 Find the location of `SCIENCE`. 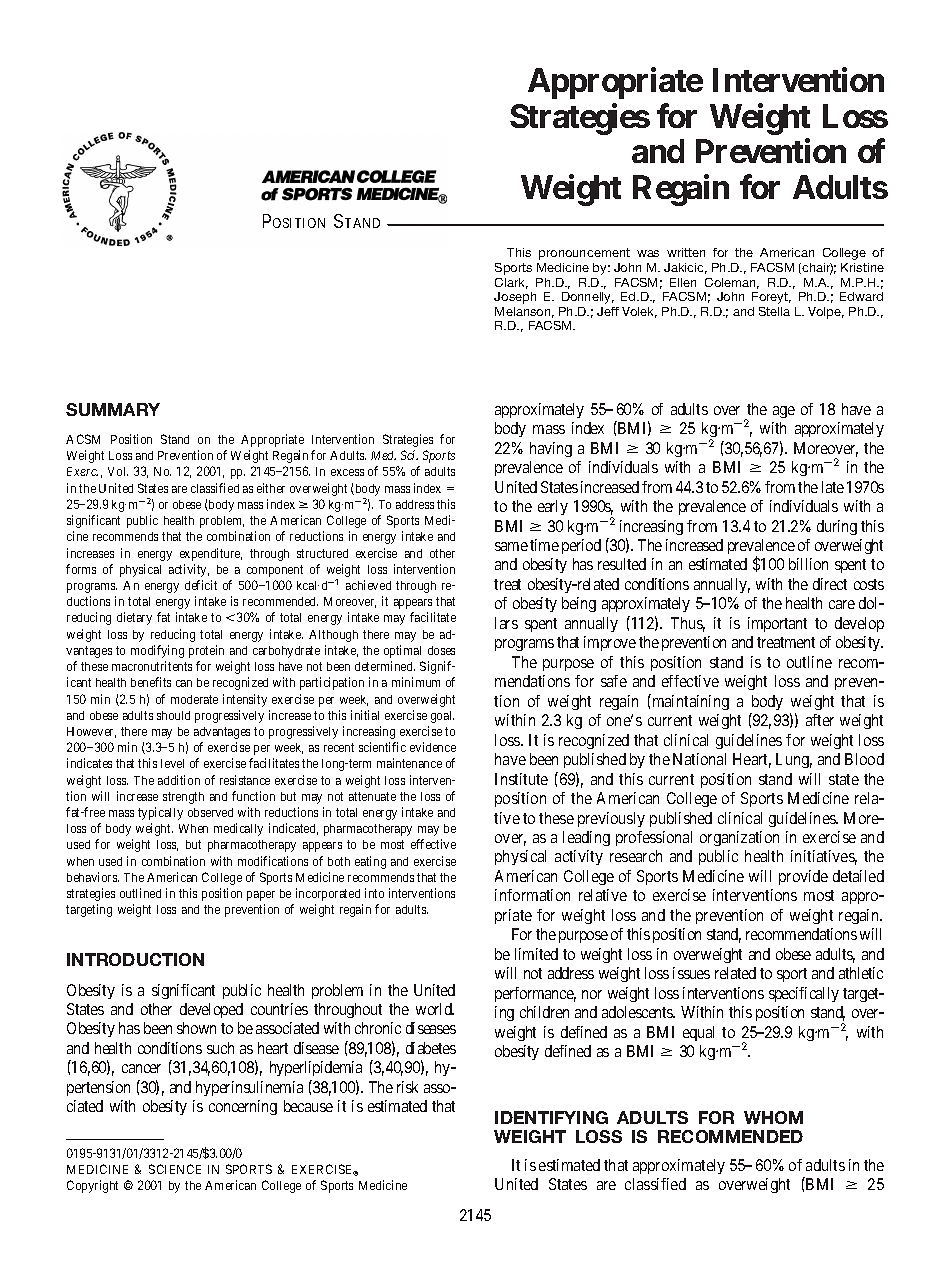

SCIENCE is located at coordinates (175, 1169).
